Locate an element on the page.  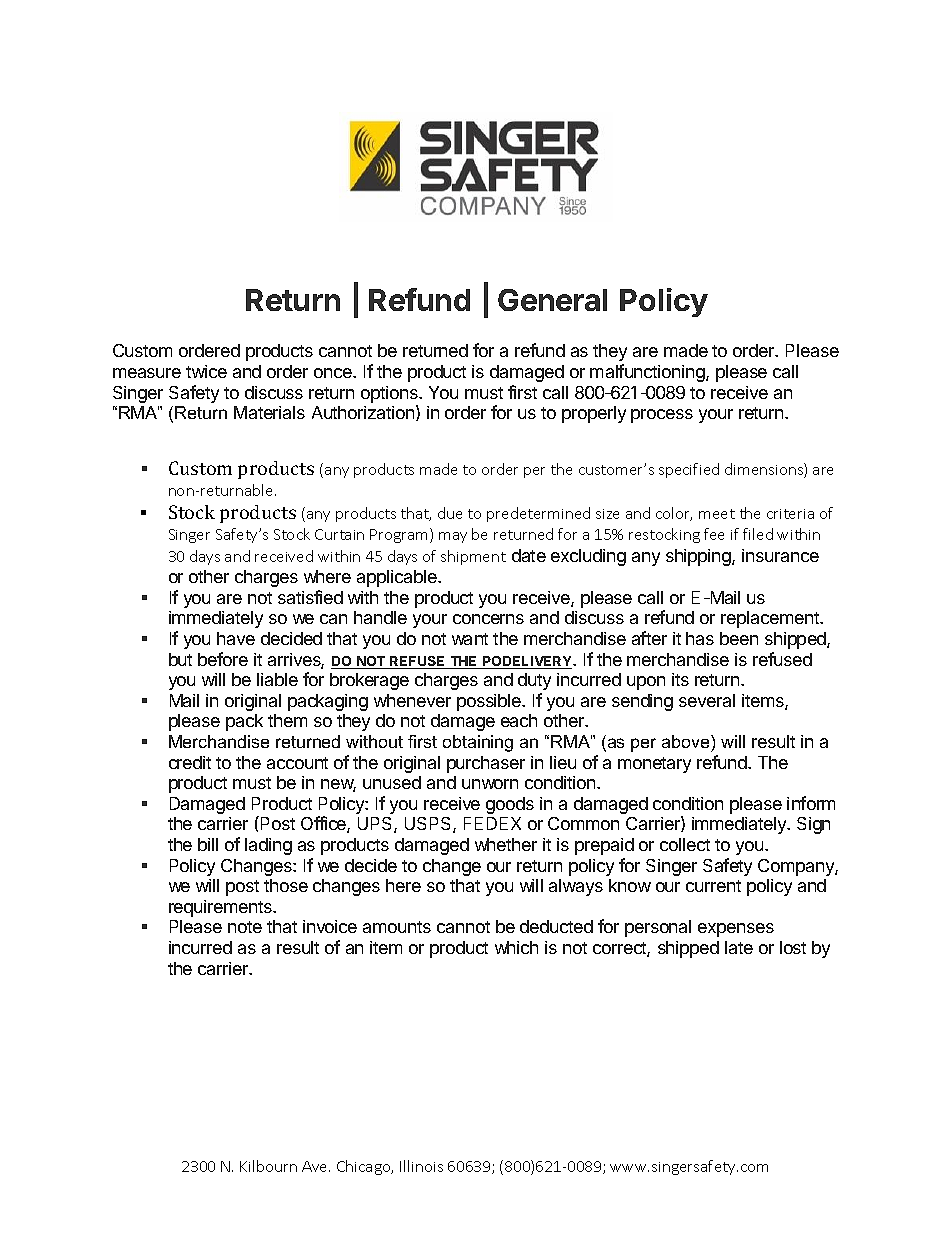
Chicago is located at coordinates (365, 1167).
